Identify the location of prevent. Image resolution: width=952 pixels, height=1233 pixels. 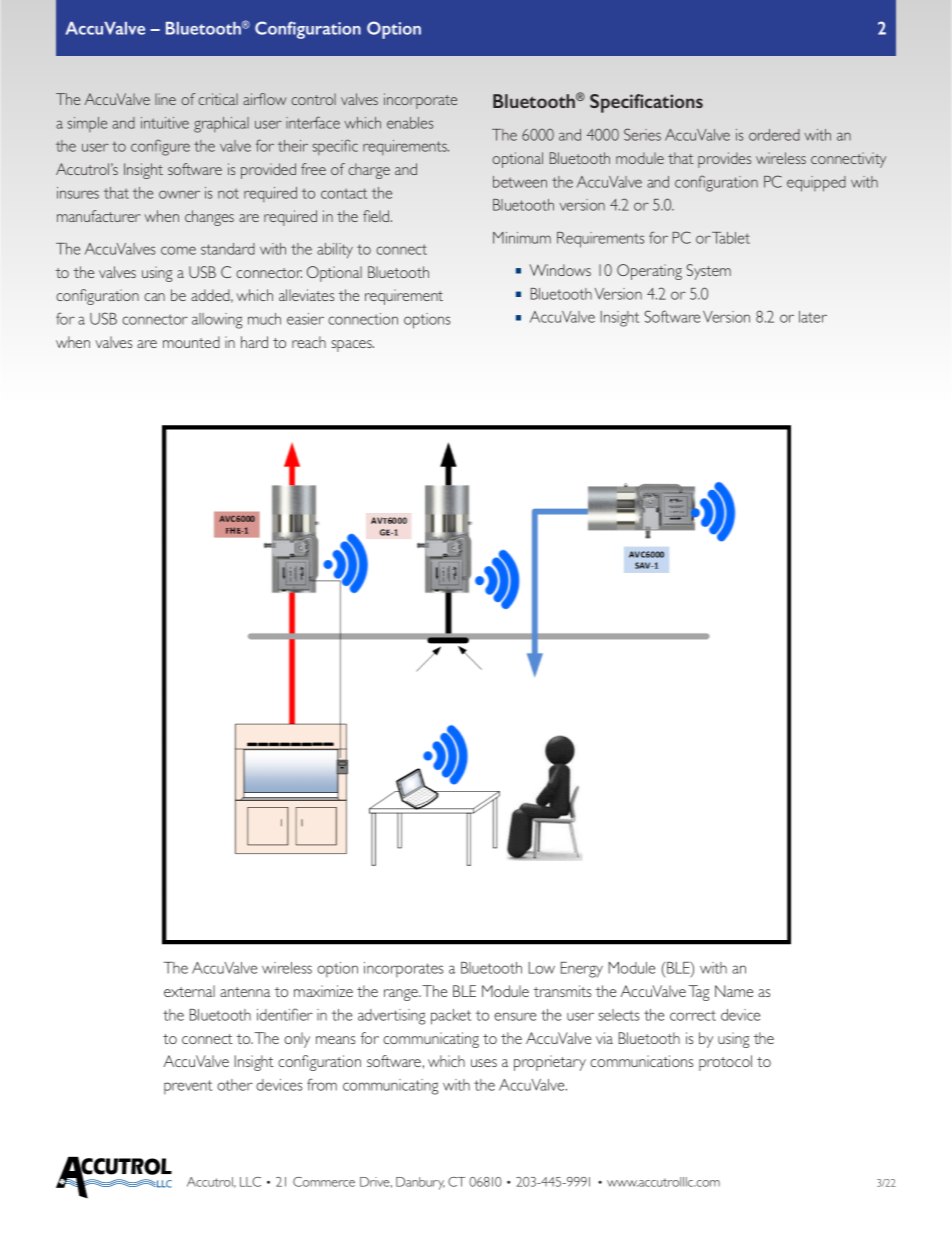
(188, 1087).
